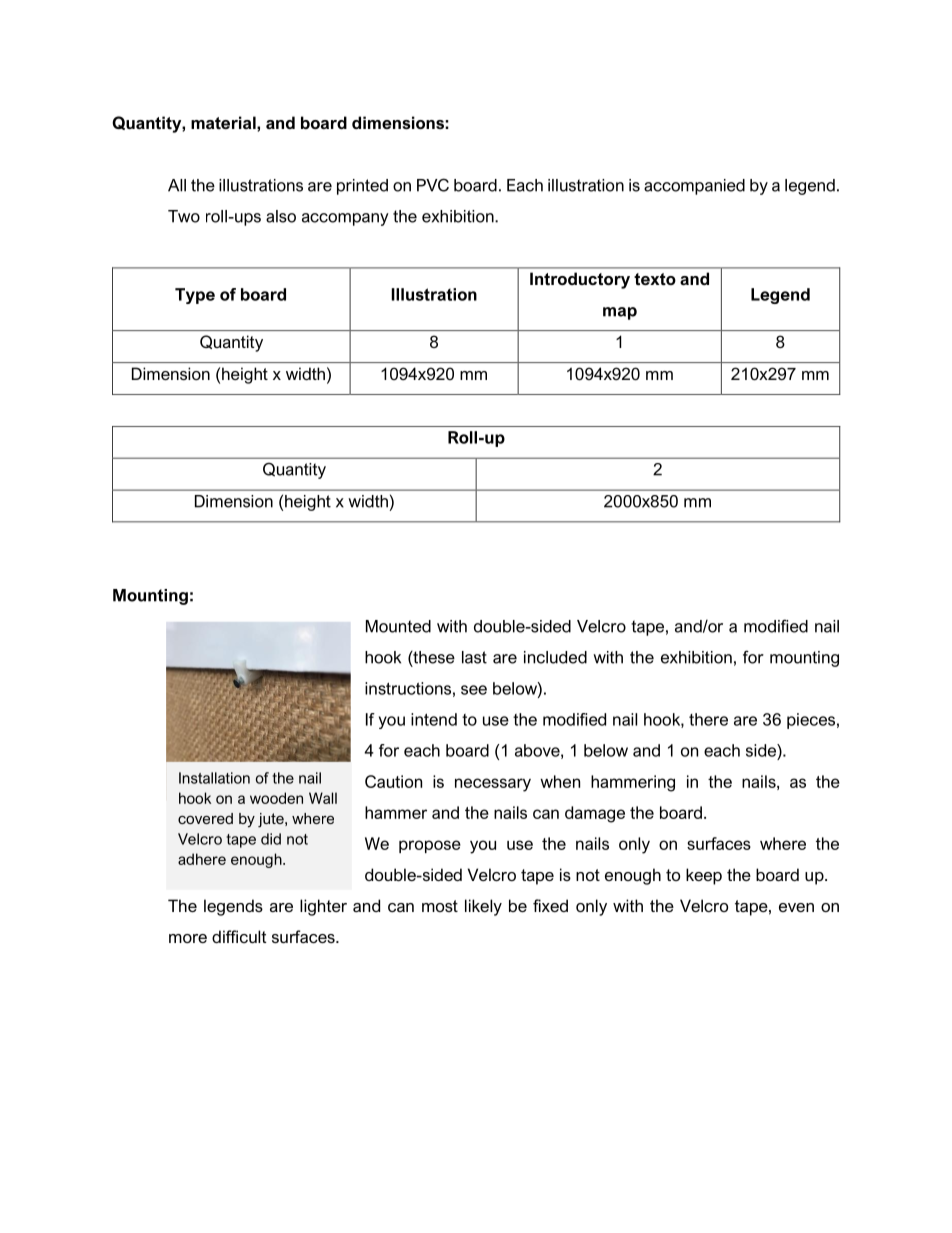  Describe the element at coordinates (239, 936) in the page. I see `difficult` at that location.
